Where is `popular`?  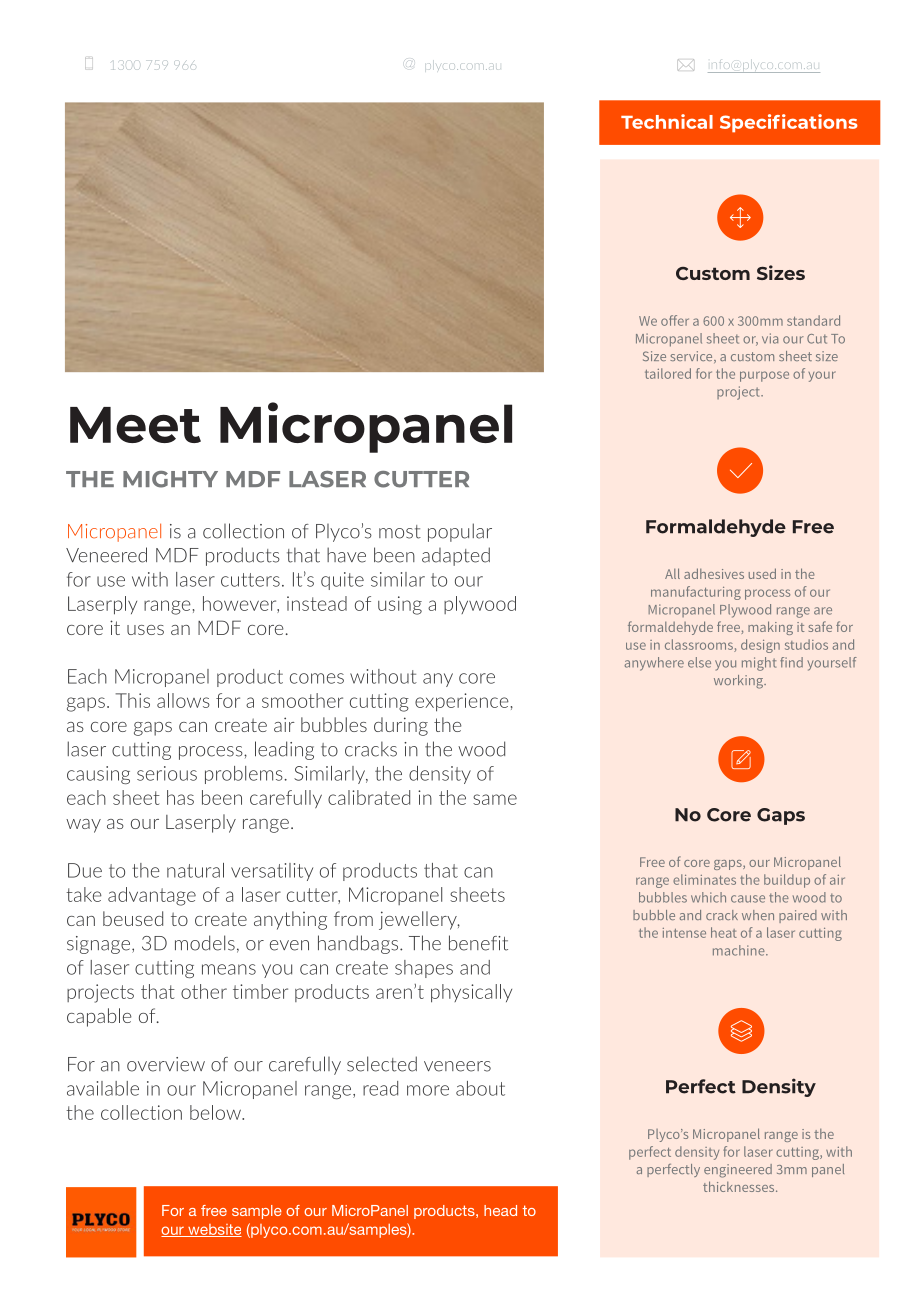
popular is located at coordinates (460, 532).
